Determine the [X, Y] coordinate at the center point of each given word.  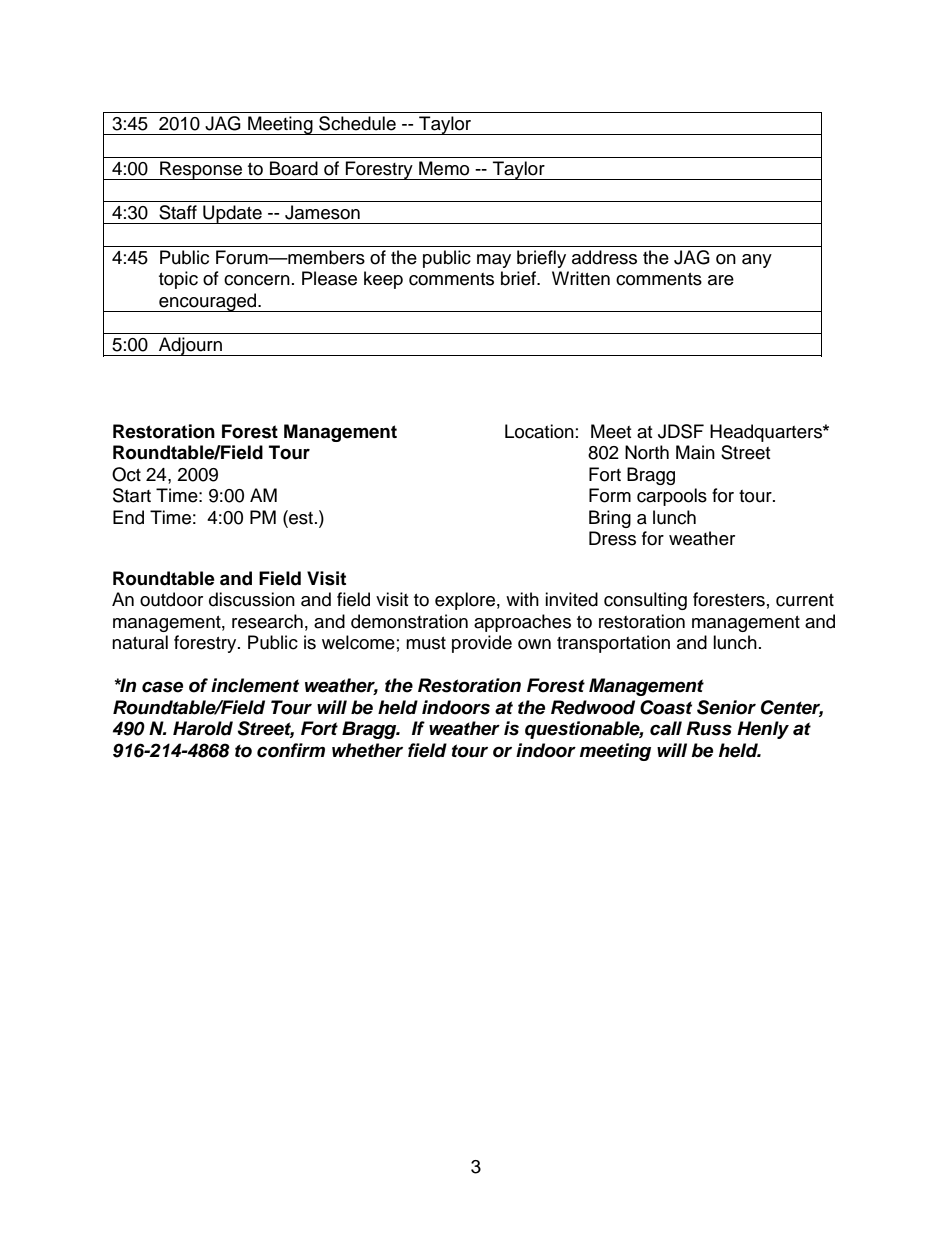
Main [695, 452]
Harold [203, 728]
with [522, 599]
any [757, 261]
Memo [444, 168]
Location [539, 431]
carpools [672, 497]
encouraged [208, 302]
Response [201, 170]
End [128, 517]
